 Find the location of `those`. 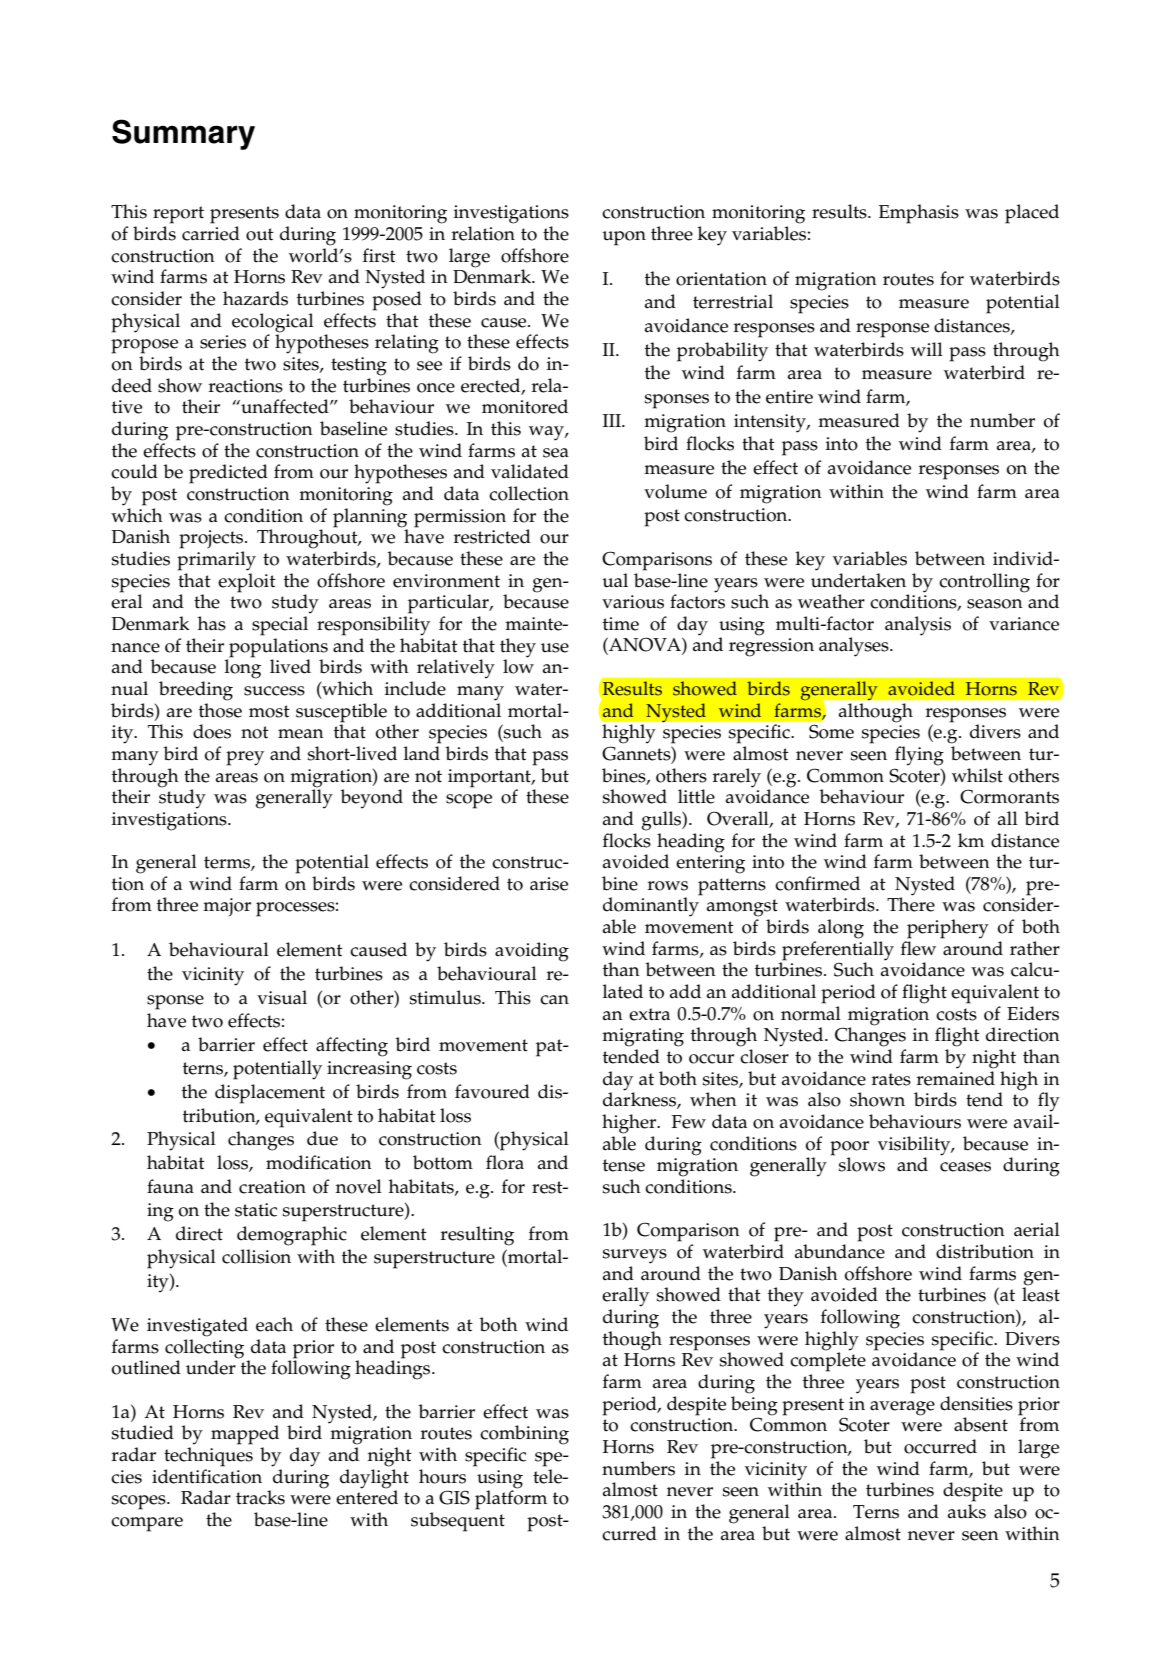

those is located at coordinates (220, 710).
